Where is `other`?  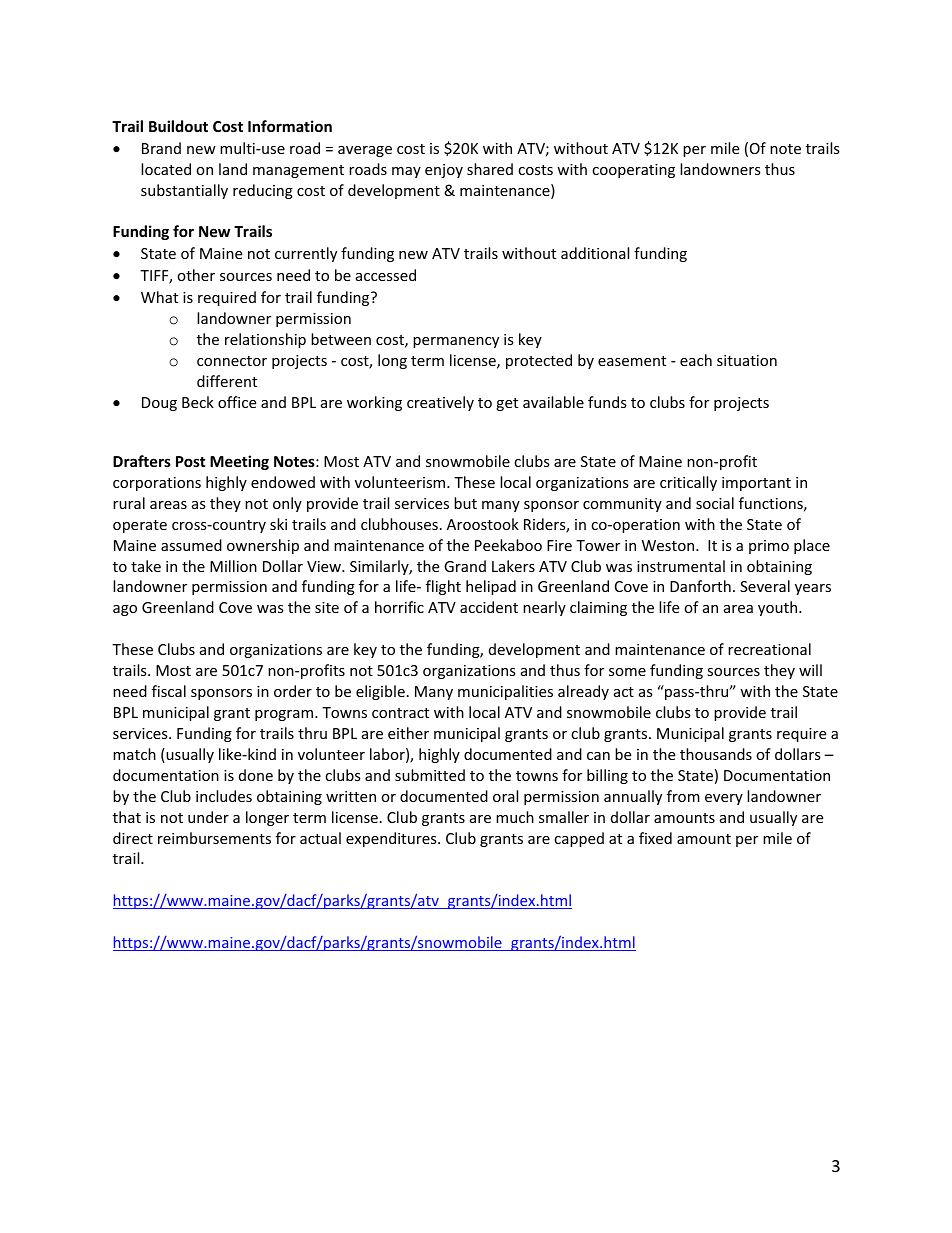 other is located at coordinates (196, 275).
